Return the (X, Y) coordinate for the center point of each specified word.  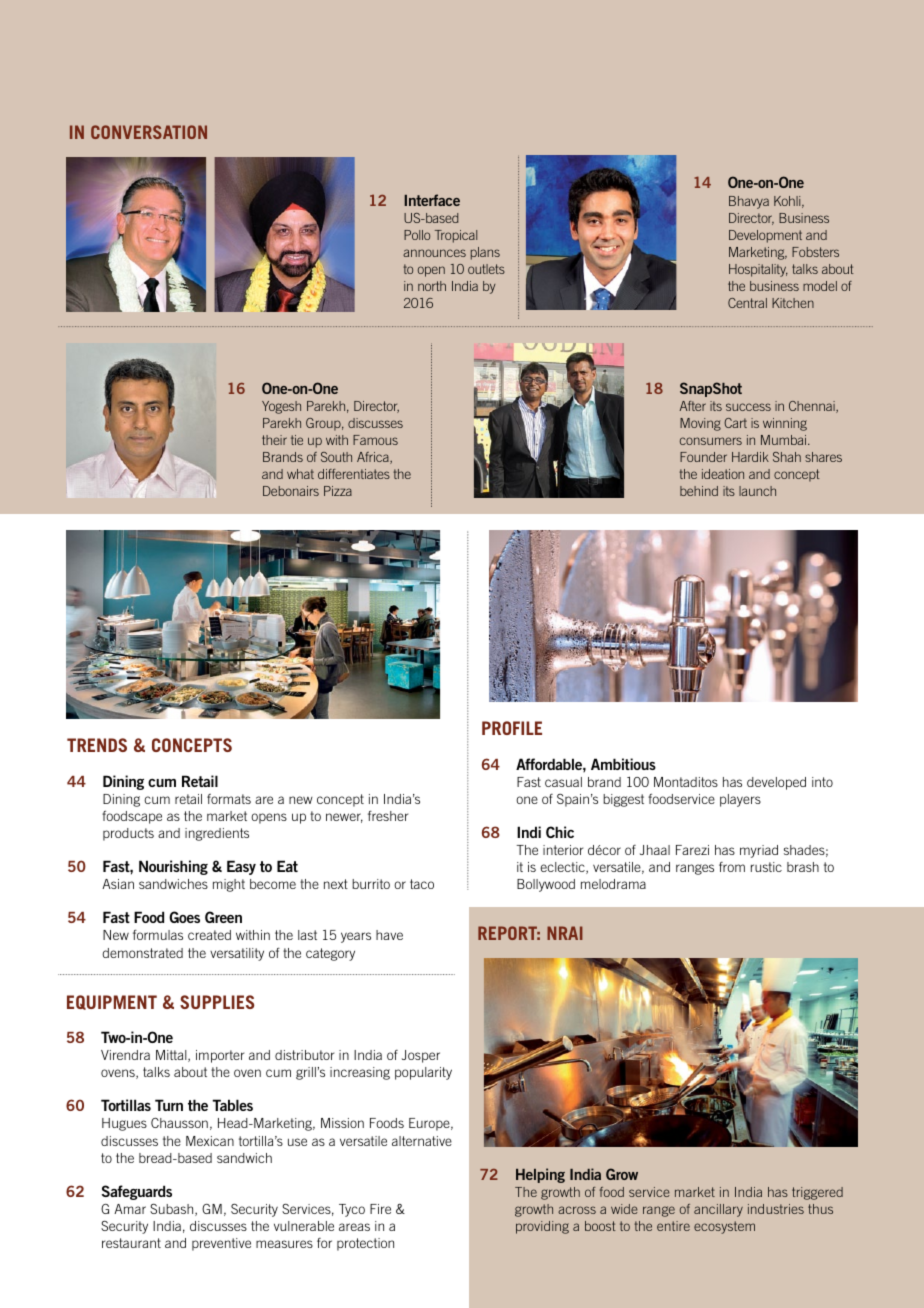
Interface (432, 200)
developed (776, 783)
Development (765, 236)
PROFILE (512, 728)
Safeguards (137, 1192)
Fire (380, 1209)
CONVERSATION (149, 132)
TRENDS (97, 745)
